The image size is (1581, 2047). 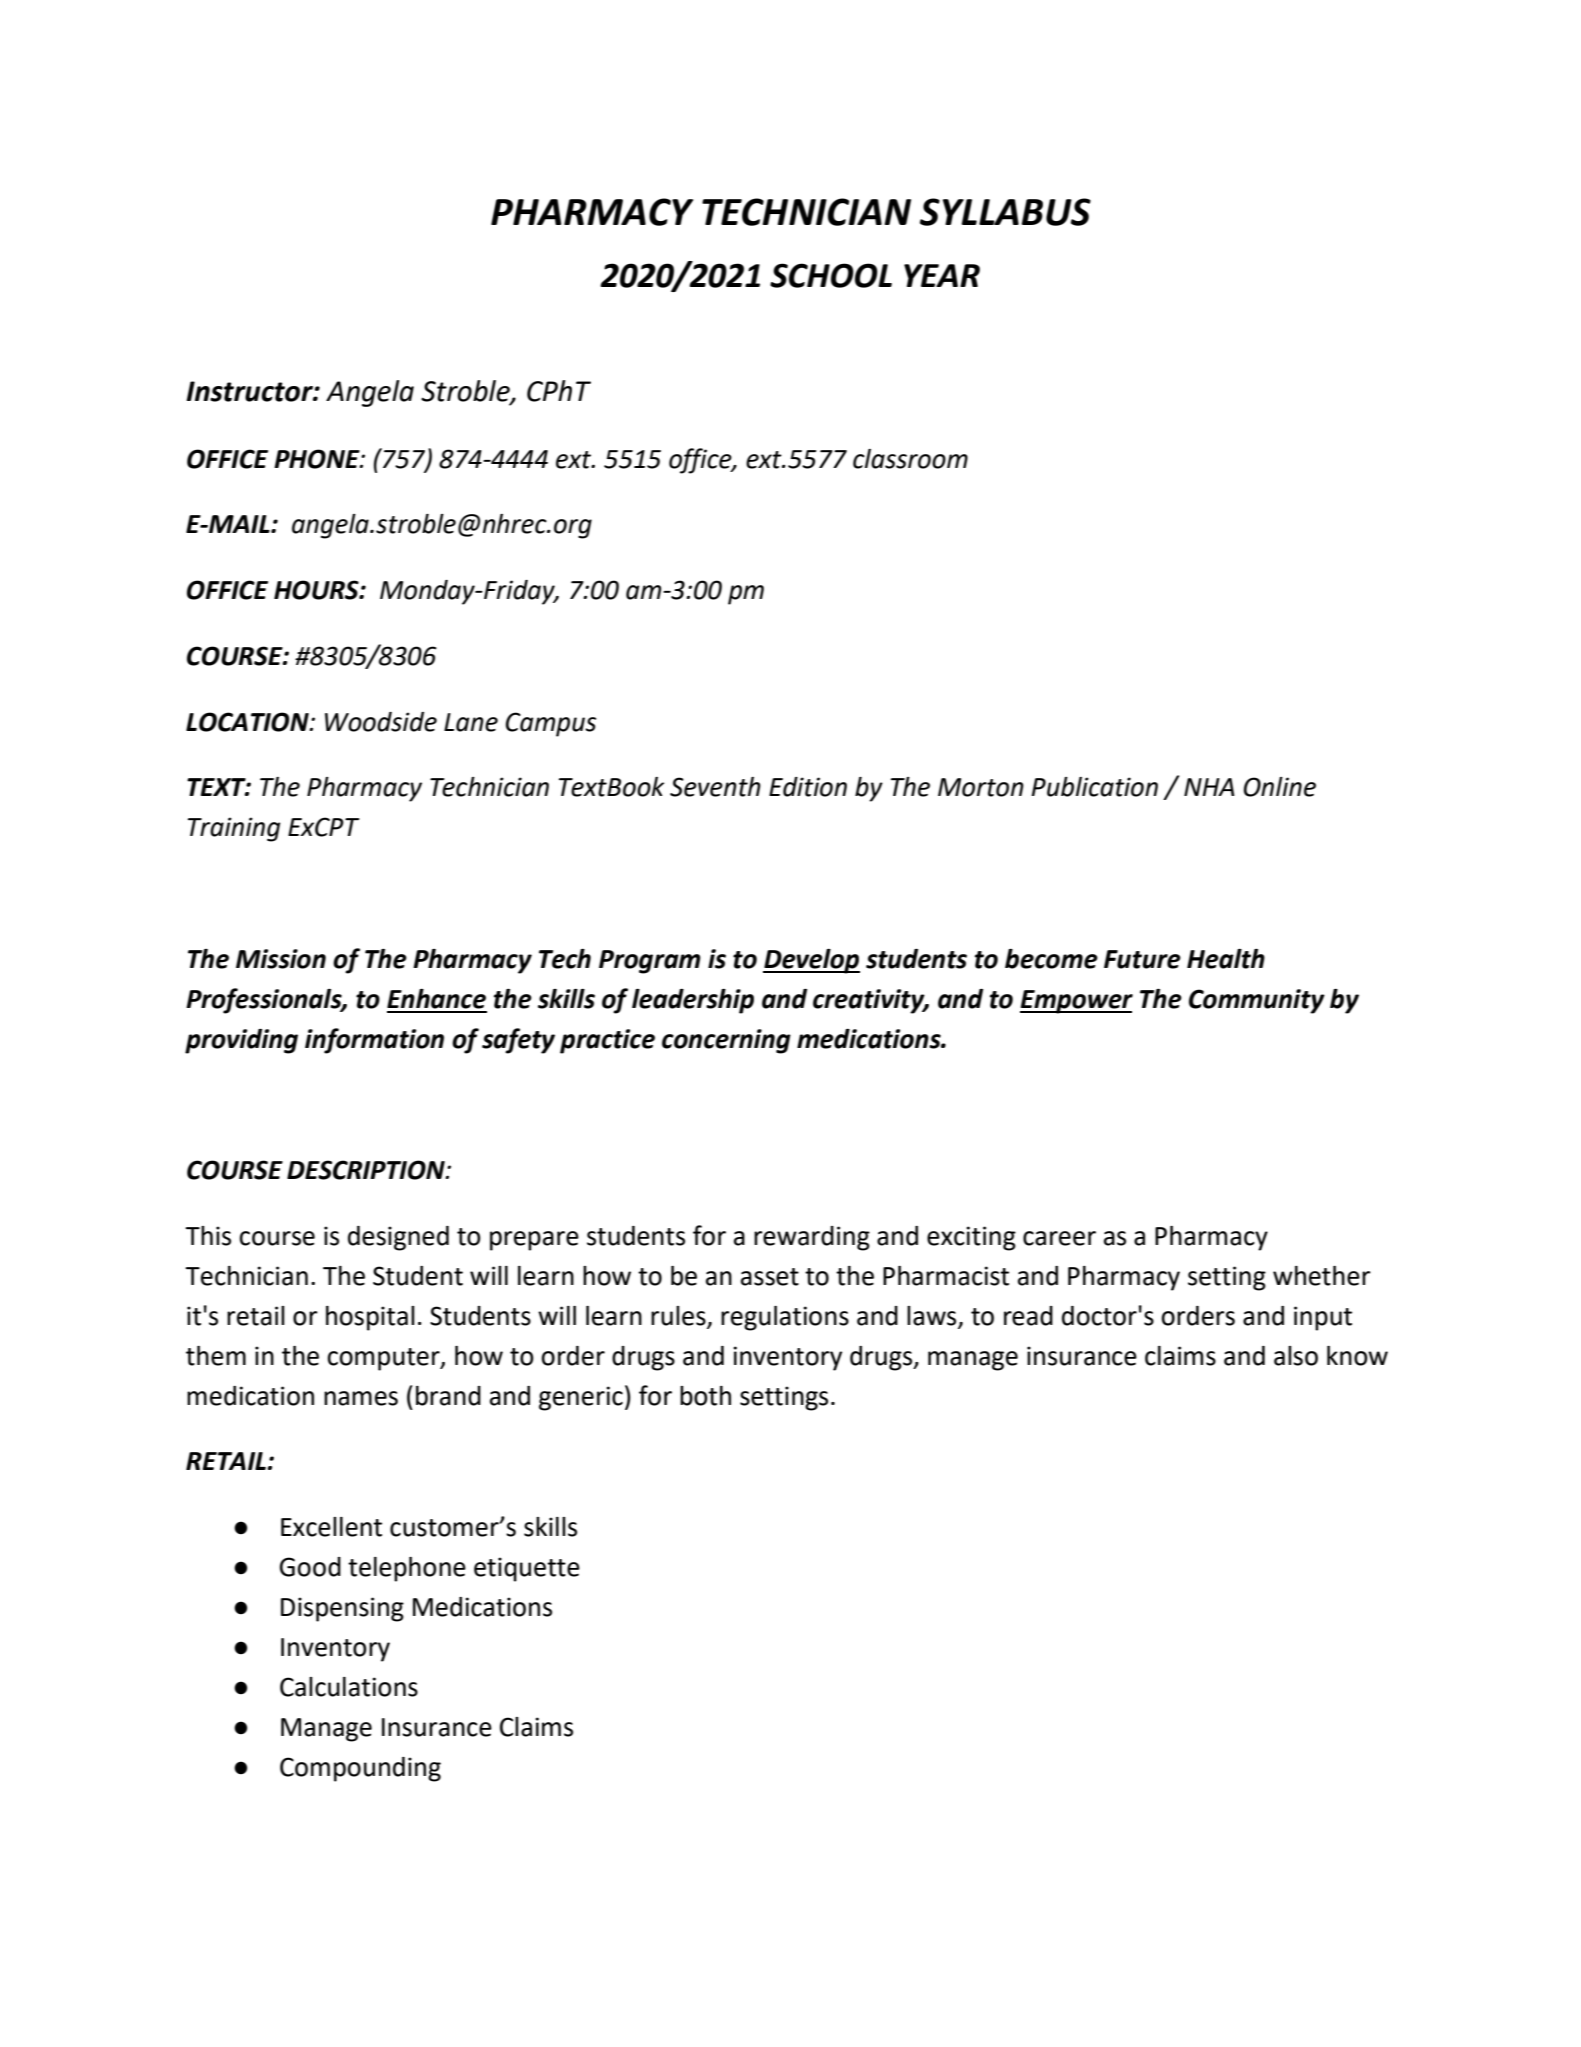 I want to click on Community, so click(x=1257, y=1001).
